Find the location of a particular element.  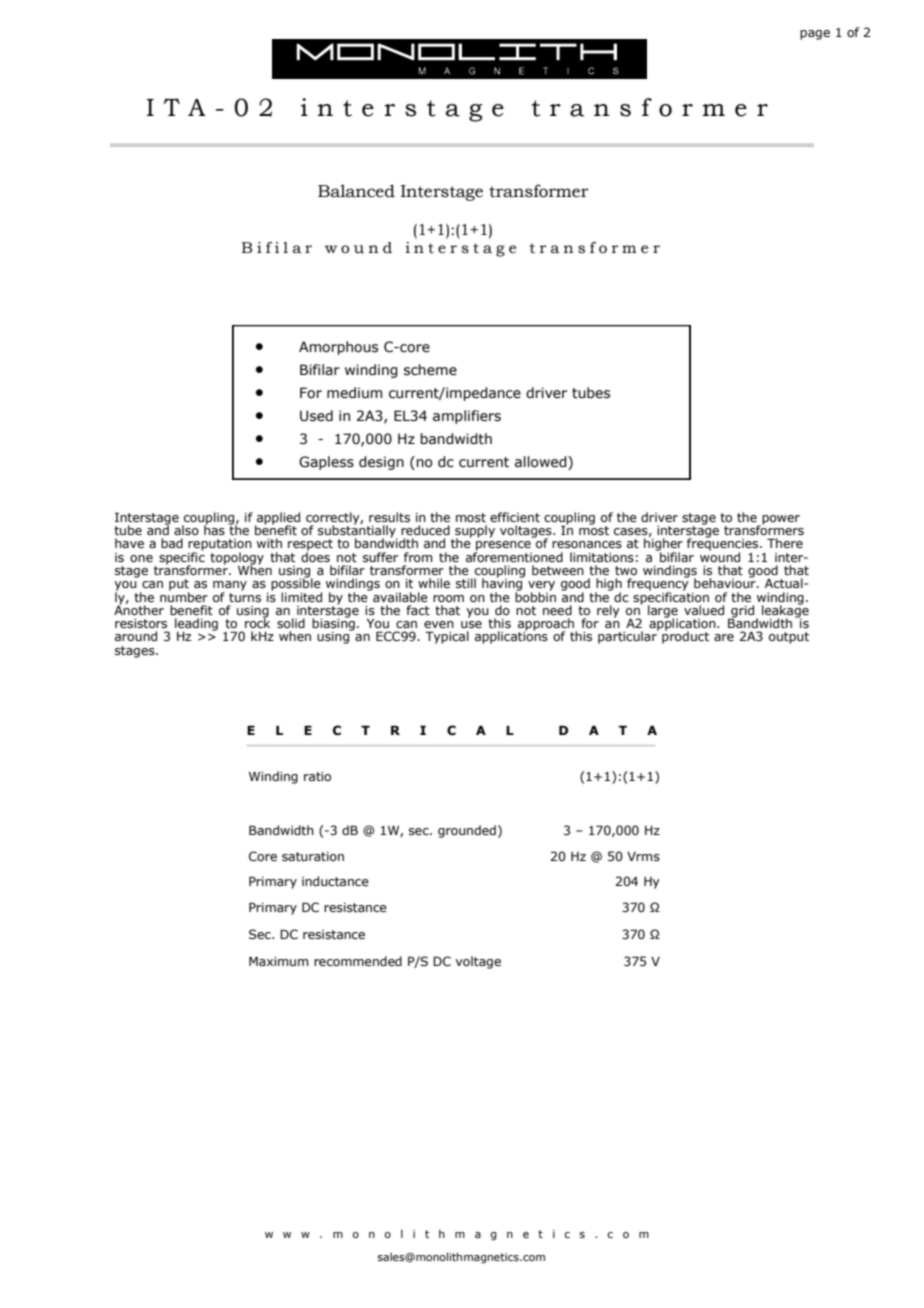

leading is located at coordinates (196, 625).
